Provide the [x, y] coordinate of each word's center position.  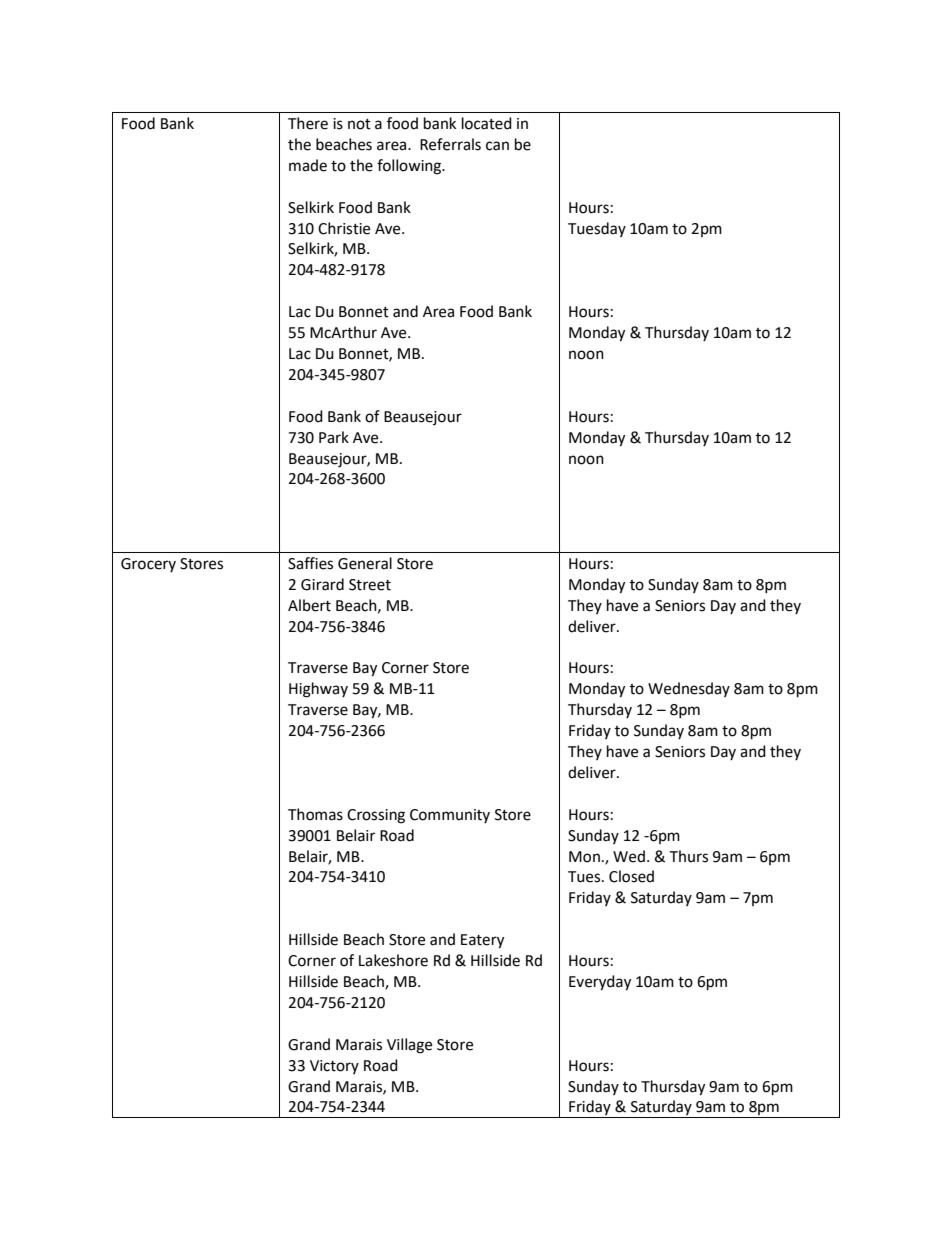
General [365, 563]
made [308, 165]
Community [450, 816]
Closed [631, 876]
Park [334, 437]
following [410, 167]
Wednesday [689, 689]
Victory [334, 1067]
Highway [318, 690]
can [497, 146]
